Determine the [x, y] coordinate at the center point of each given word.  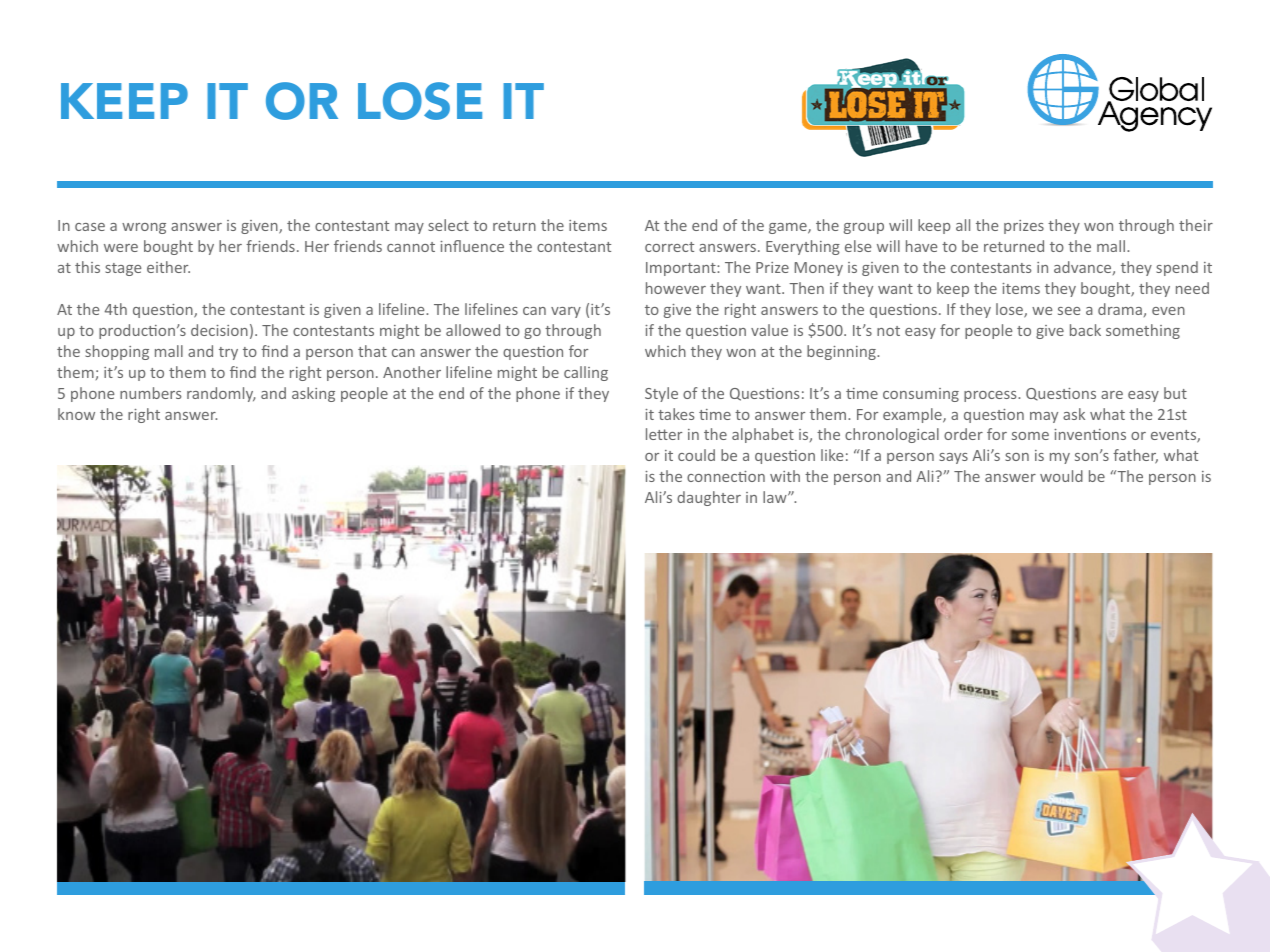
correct [669, 247]
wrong [144, 228]
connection [726, 476]
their [1196, 225]
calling [586, 373]
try [228, 353]
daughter [709, 498]
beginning [842, 352]
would [1061, 476]
